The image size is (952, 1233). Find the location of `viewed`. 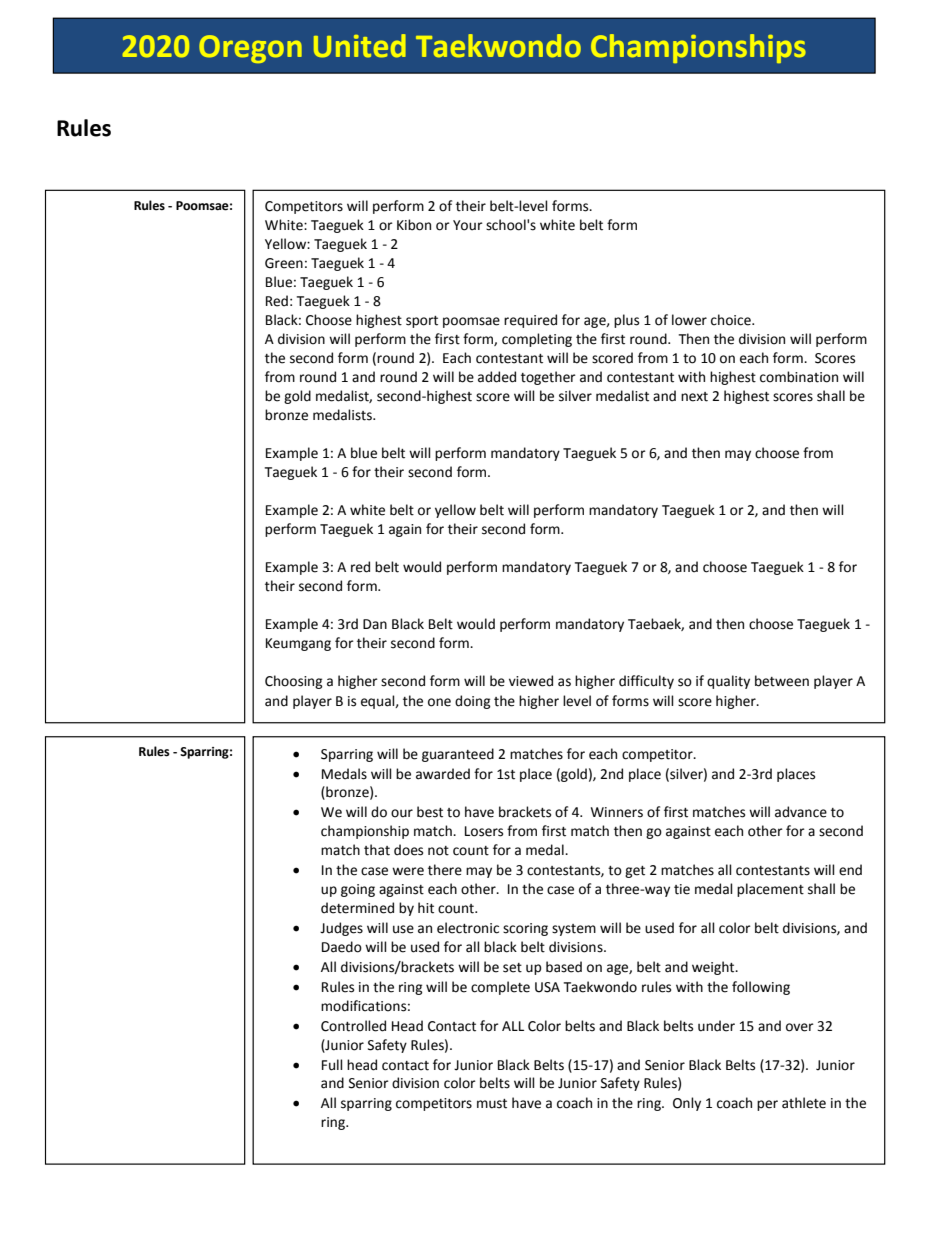

viewed is located at coordinates (531, 681).
